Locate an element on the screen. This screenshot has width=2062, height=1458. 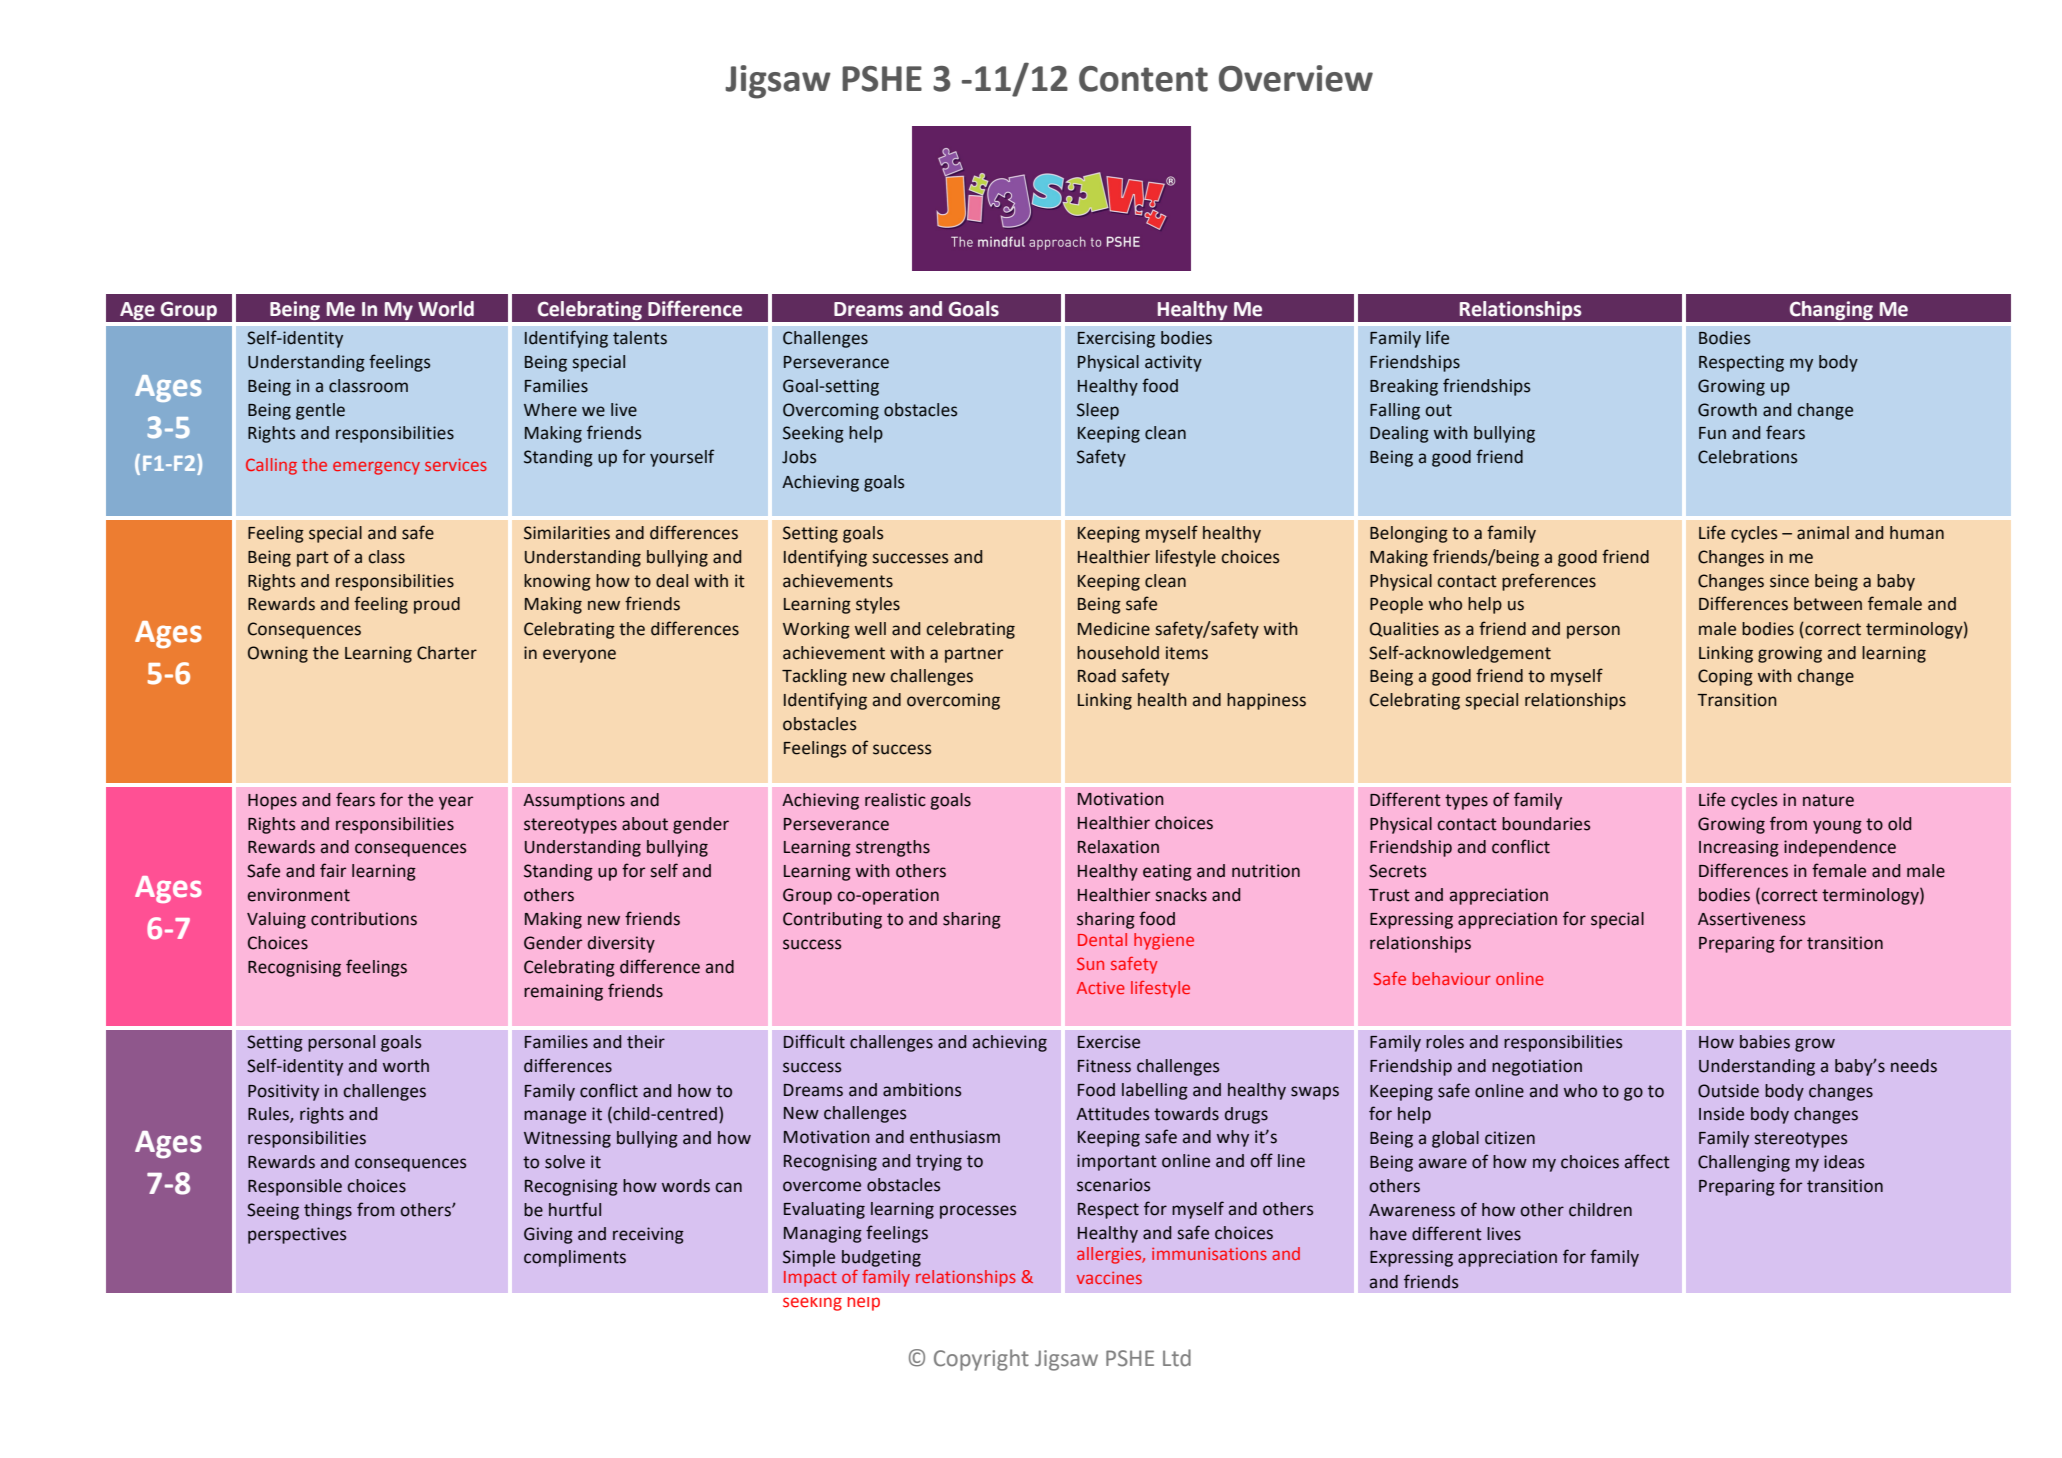
contributions is located at coordinates (364, 919).
